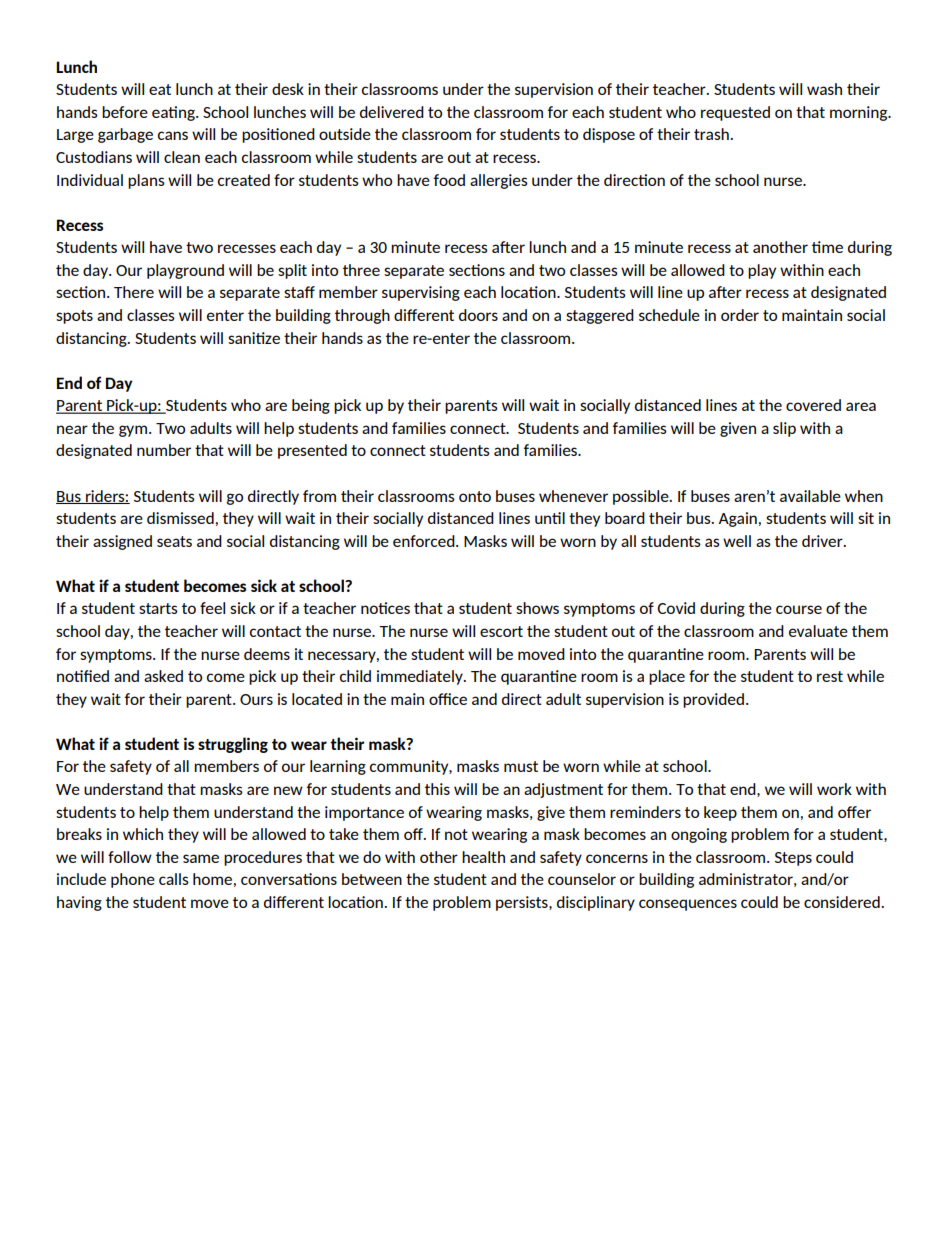 This screenshot has height=1233, width=952. What do you see at coordinates (478, 315) in the screenshot?
I see `doors` at bounding box center [478, 315].
